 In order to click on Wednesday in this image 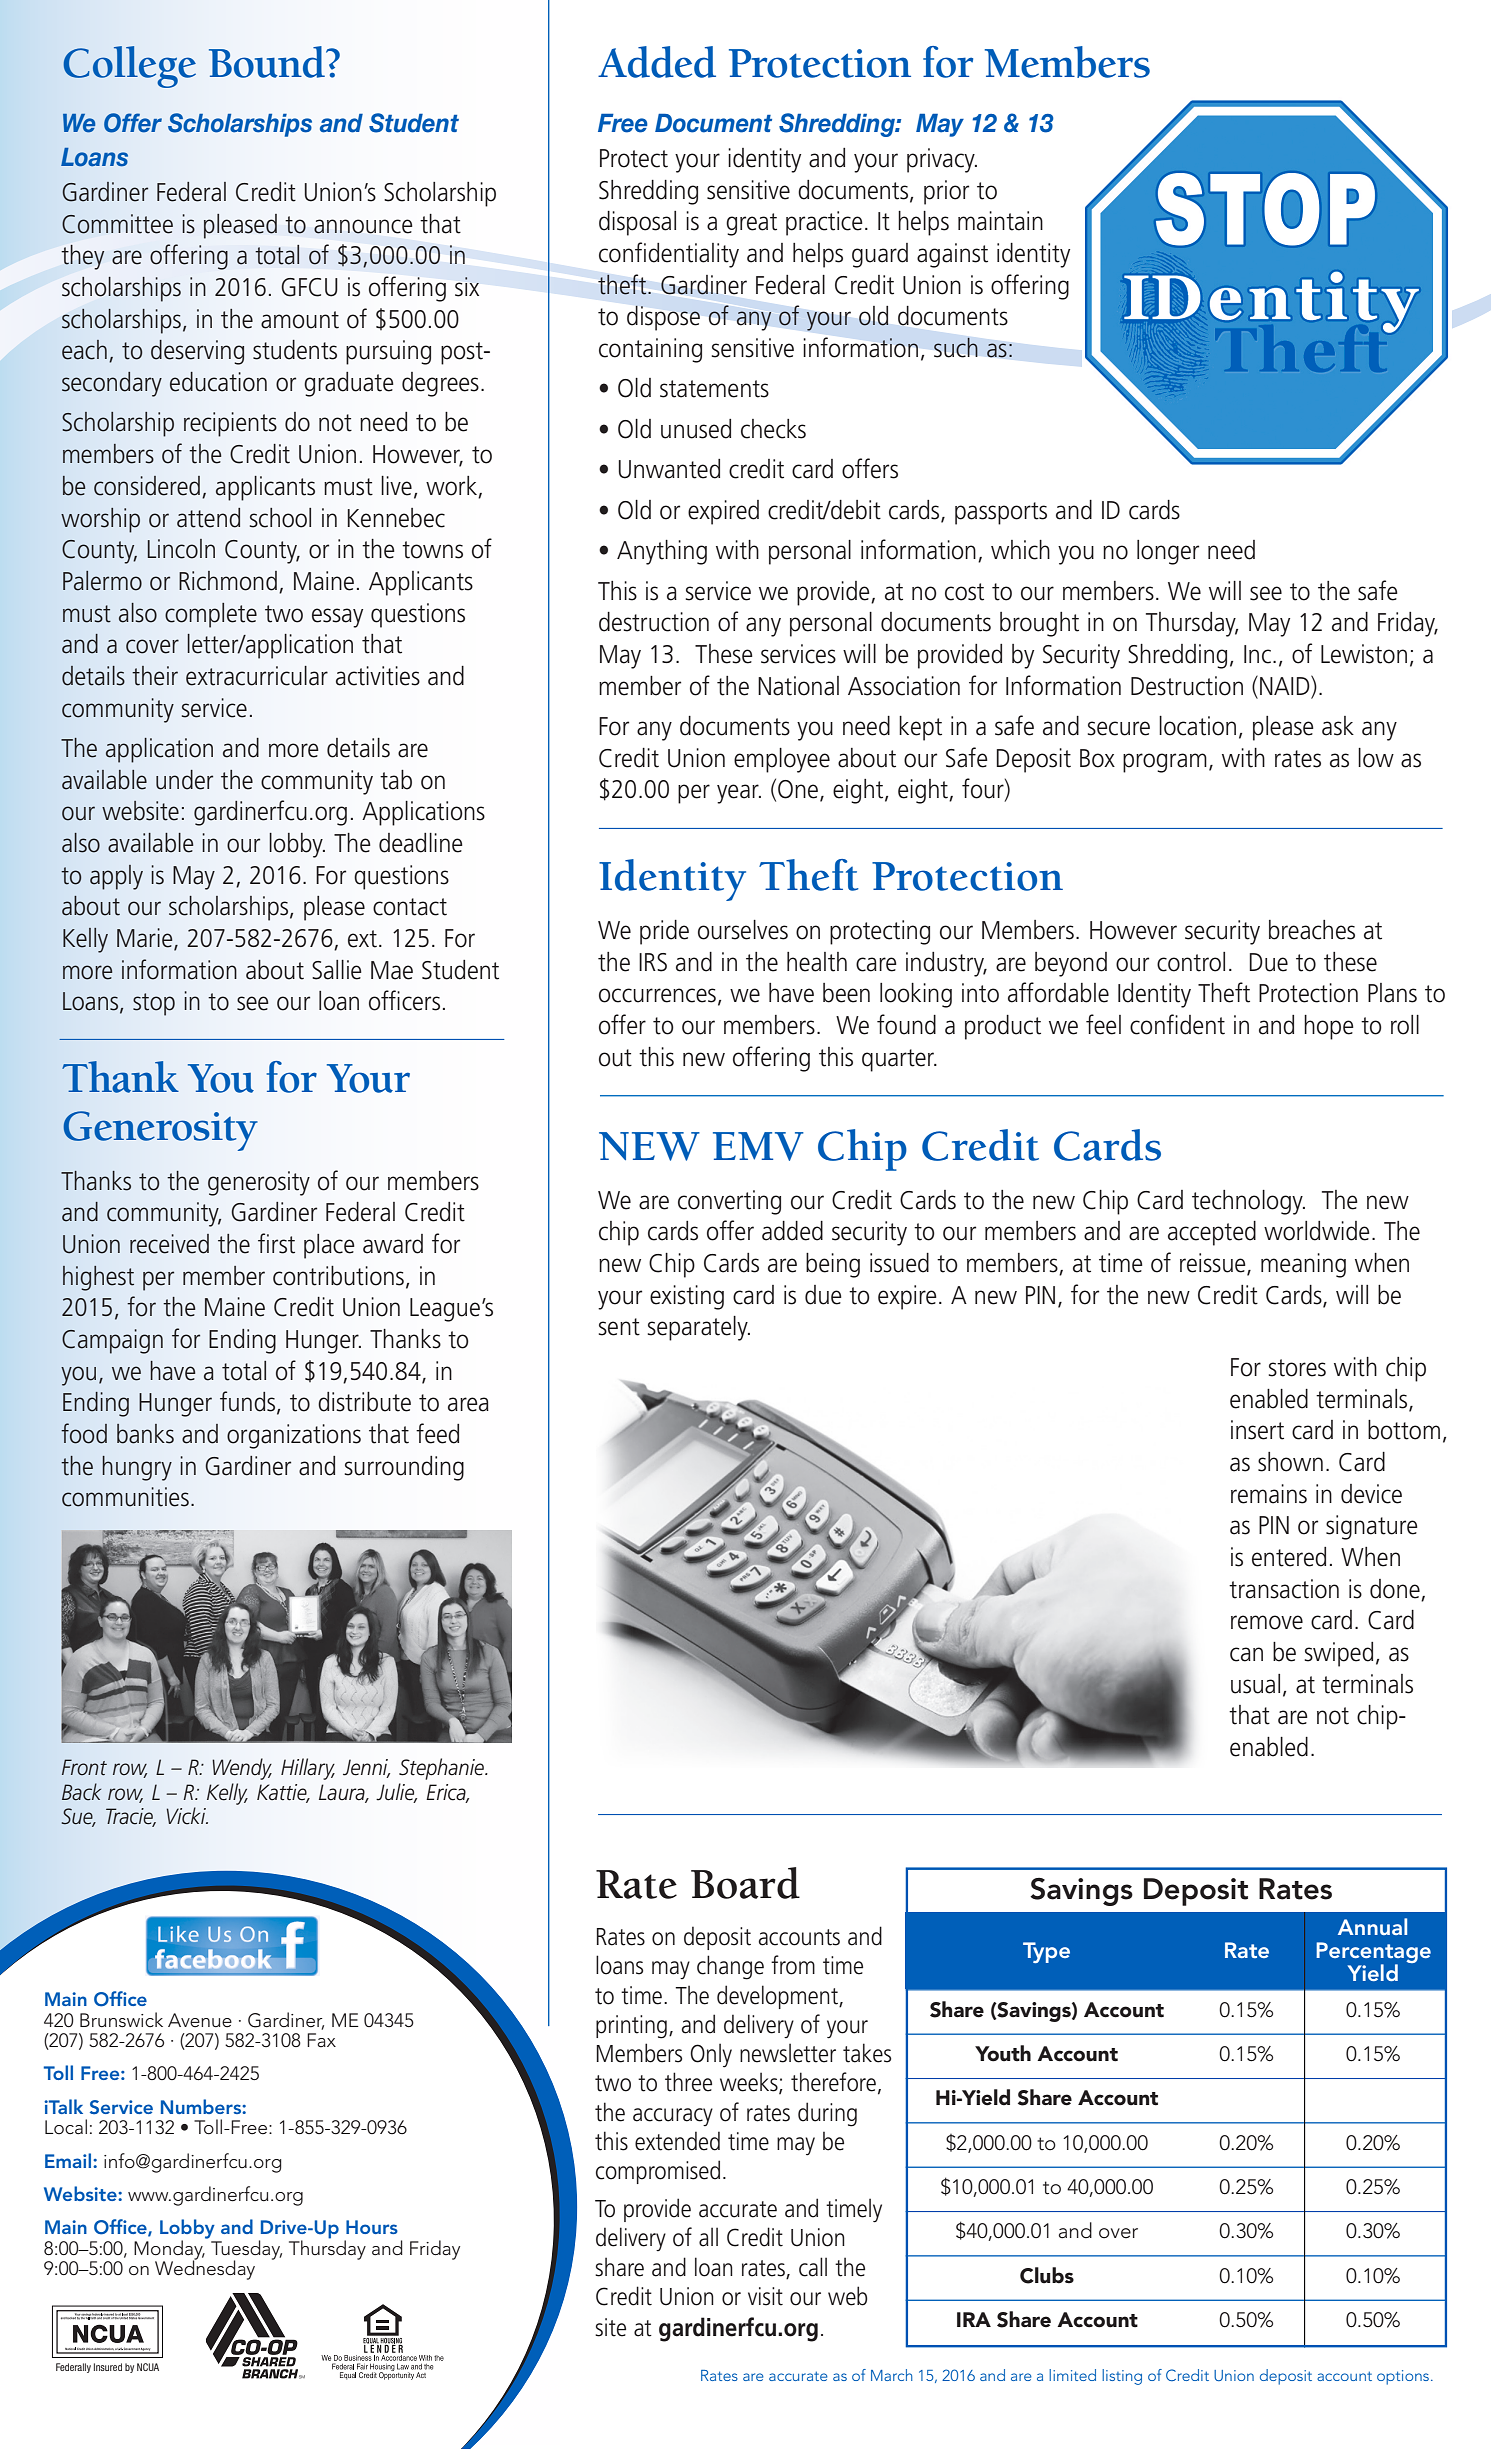, I will do `click(205, 2269)`.
